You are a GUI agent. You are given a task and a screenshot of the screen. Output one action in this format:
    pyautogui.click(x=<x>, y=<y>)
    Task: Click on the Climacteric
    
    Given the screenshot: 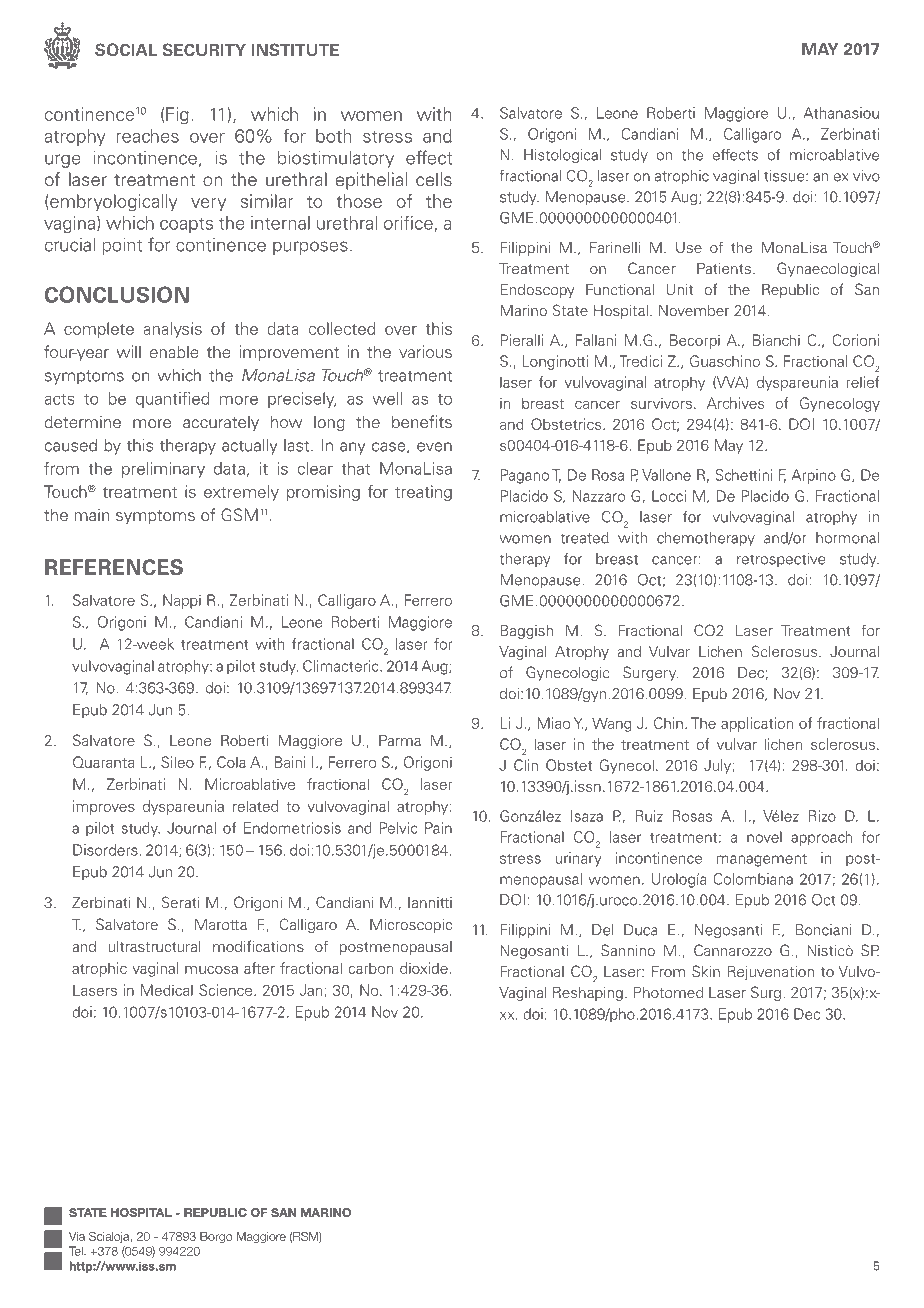 What is the action you would take?
    pyautogui.click(x=342, y=666)
